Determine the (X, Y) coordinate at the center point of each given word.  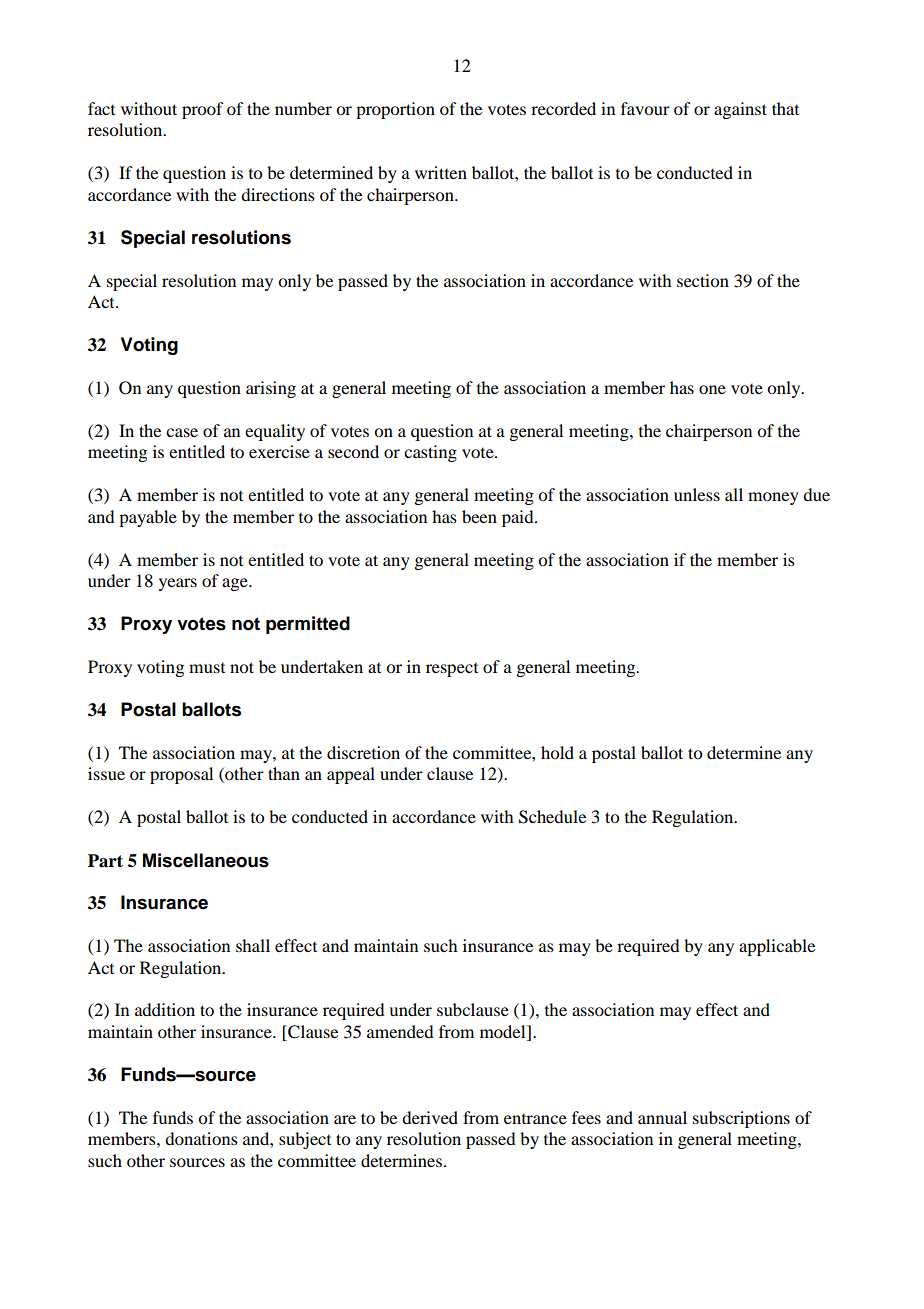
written (441, 172)
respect (452, 670)
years (178, 584)
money (773, 498)
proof (202, 110)
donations (201, 1138)
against (740, 110)
